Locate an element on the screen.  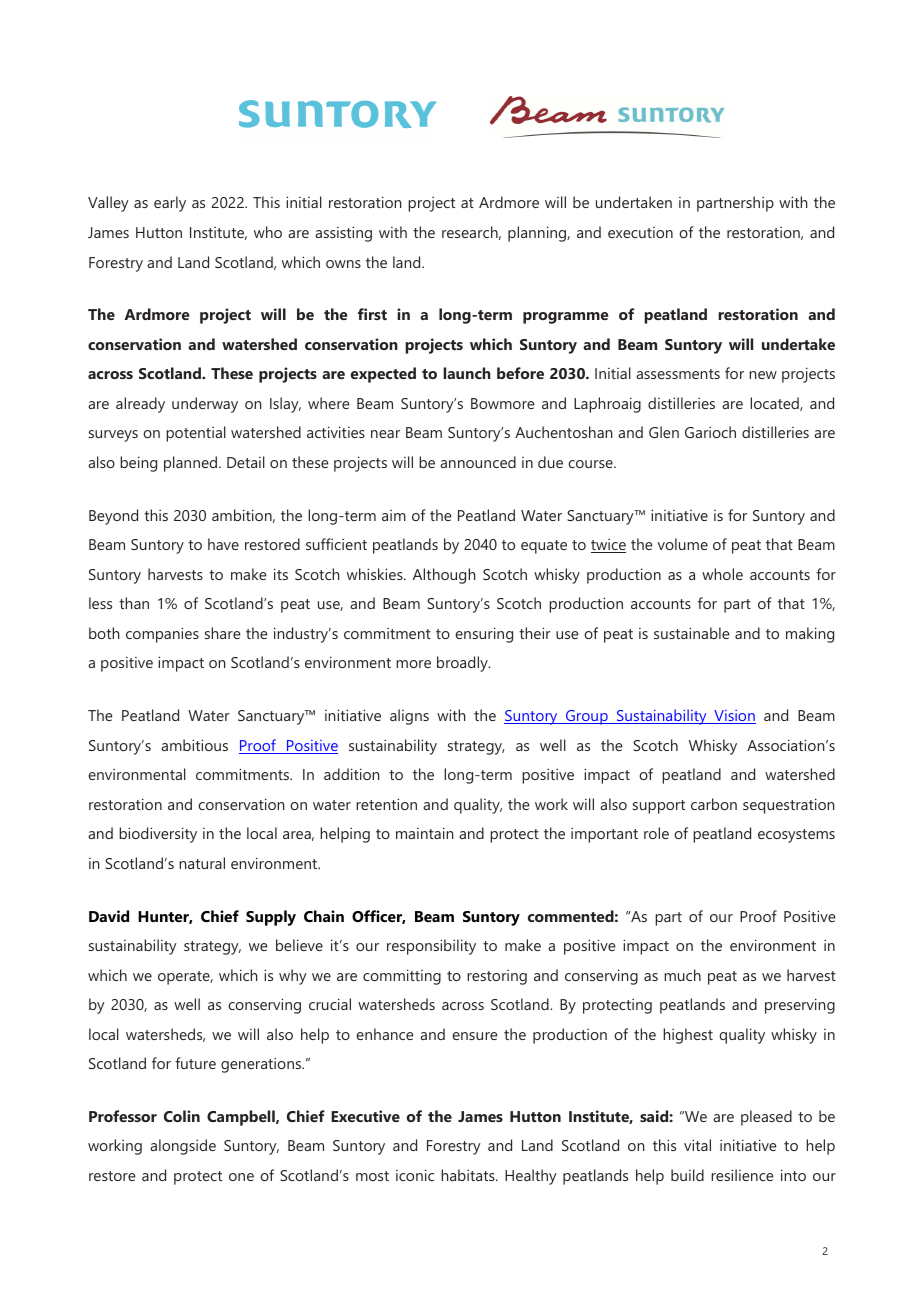
early is located at coordinates (170, 204).
